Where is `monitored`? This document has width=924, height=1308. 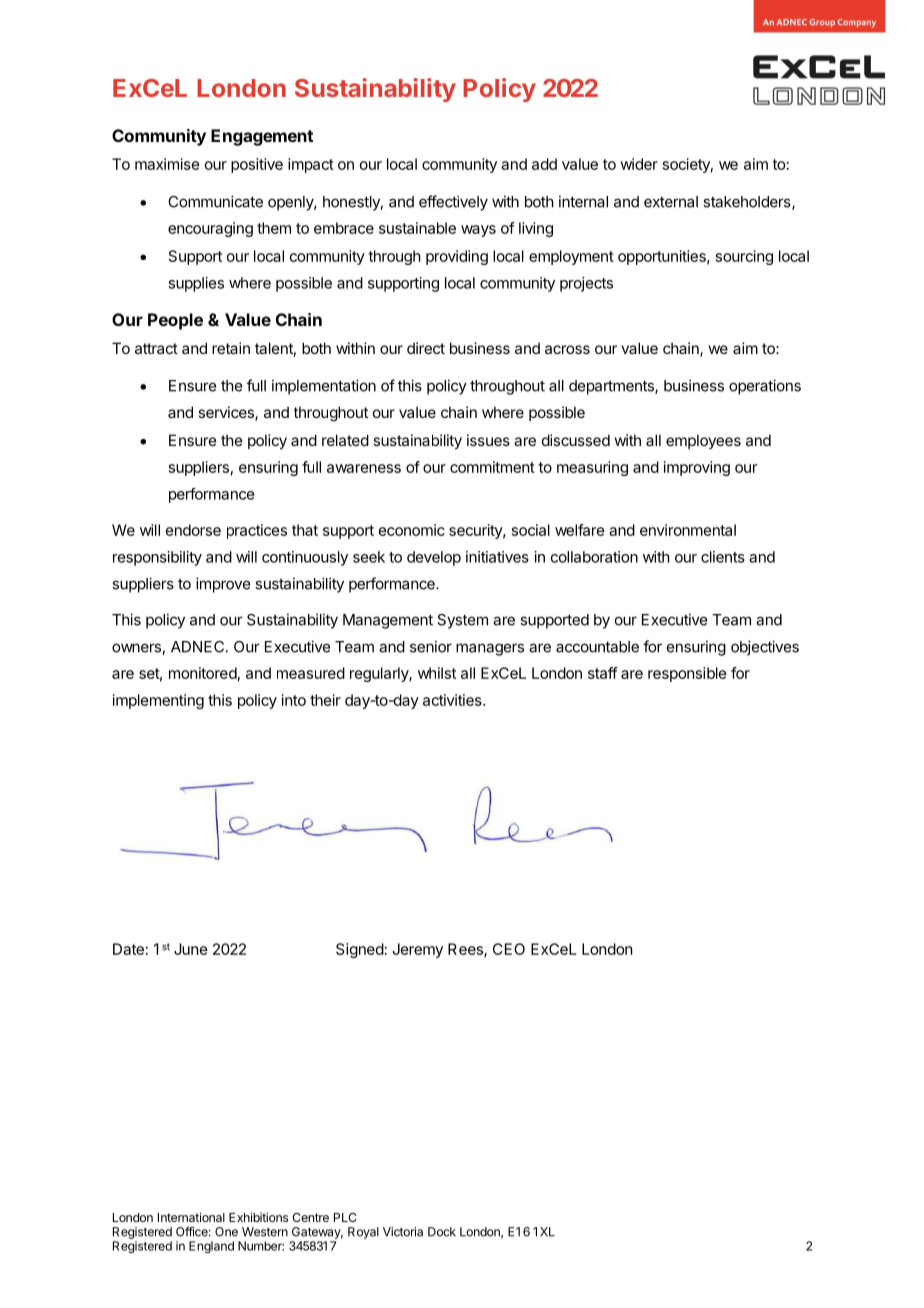 monitored is located at coordinates (203, 673).
